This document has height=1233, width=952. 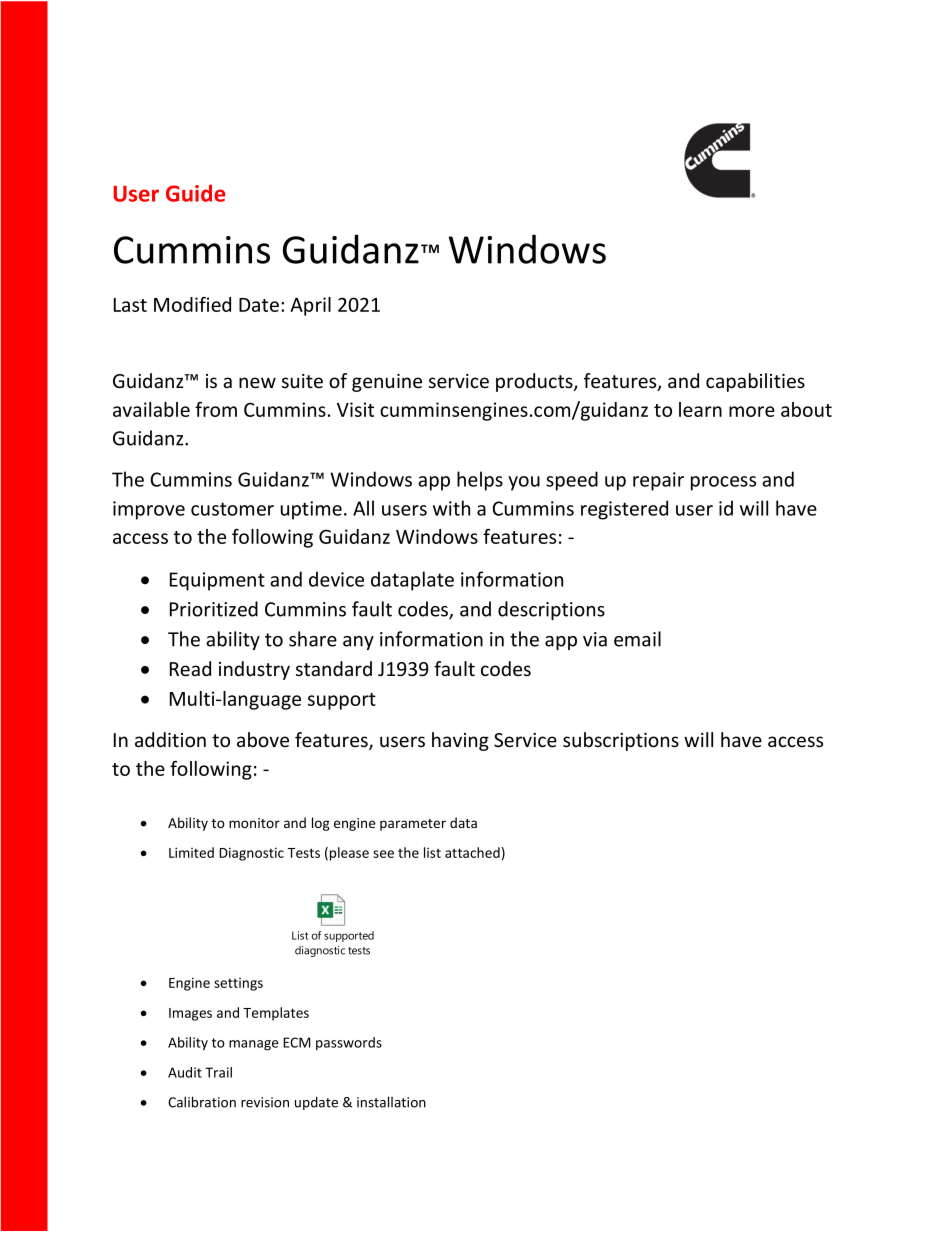 What do you see at coordinates (755, 382) in the document?
I see `capabilities` at bounding box center [755, 382].
